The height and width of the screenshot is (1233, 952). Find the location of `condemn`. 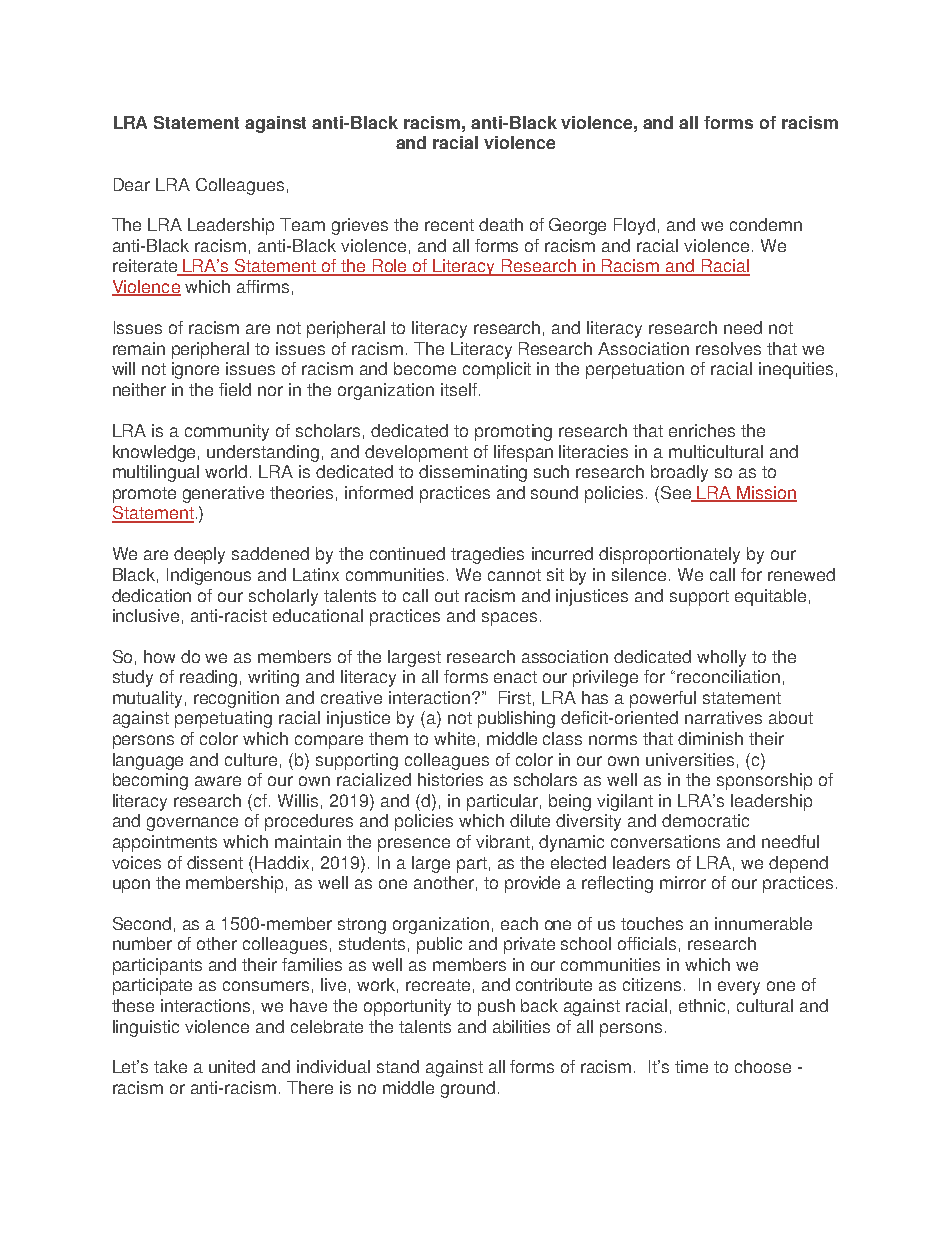

condemn is located at coordinates (766, 224).
